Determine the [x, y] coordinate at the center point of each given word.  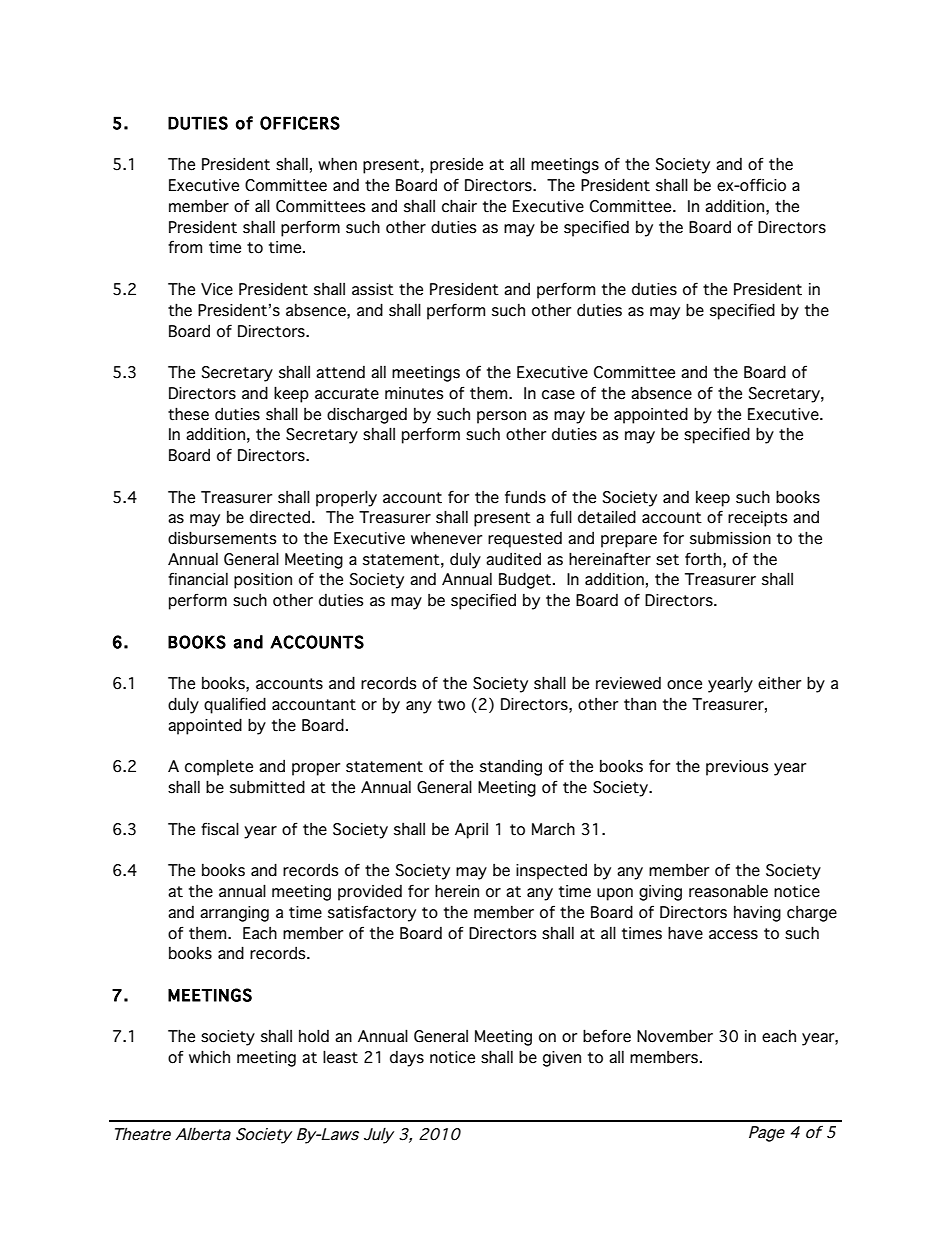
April [471, 831]
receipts [758, 519]
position [263, 581]
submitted [267, 787]
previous [737, 768]
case [558, 395]
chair [459, 206]
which [209, 1057]
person [501, 417]
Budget [526, 580]
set [667, 560]
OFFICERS [300, 123]
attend [340, 372]
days [407, 1059]
